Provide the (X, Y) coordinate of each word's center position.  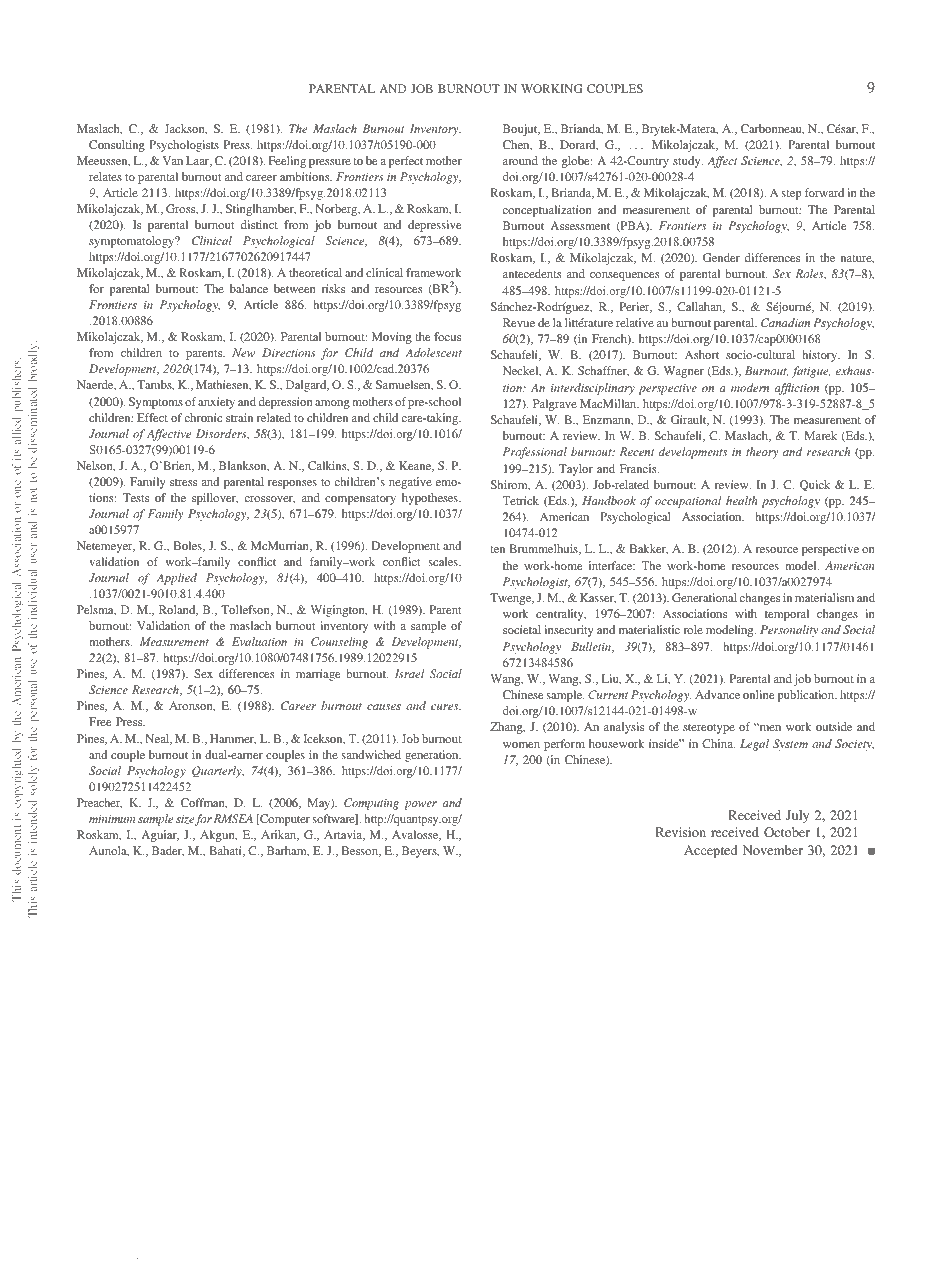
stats (134, 1260)
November (773, 850)
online (758, 694)
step (792, 195)
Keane (416, 466)
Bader (168, 851)
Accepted (711, 851)
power (420, 805)
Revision (681, 832)
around (520, 160)
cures (446, 707)
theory (762, 453)
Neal (158, 739)
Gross (182, 209)
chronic (203, 417)
